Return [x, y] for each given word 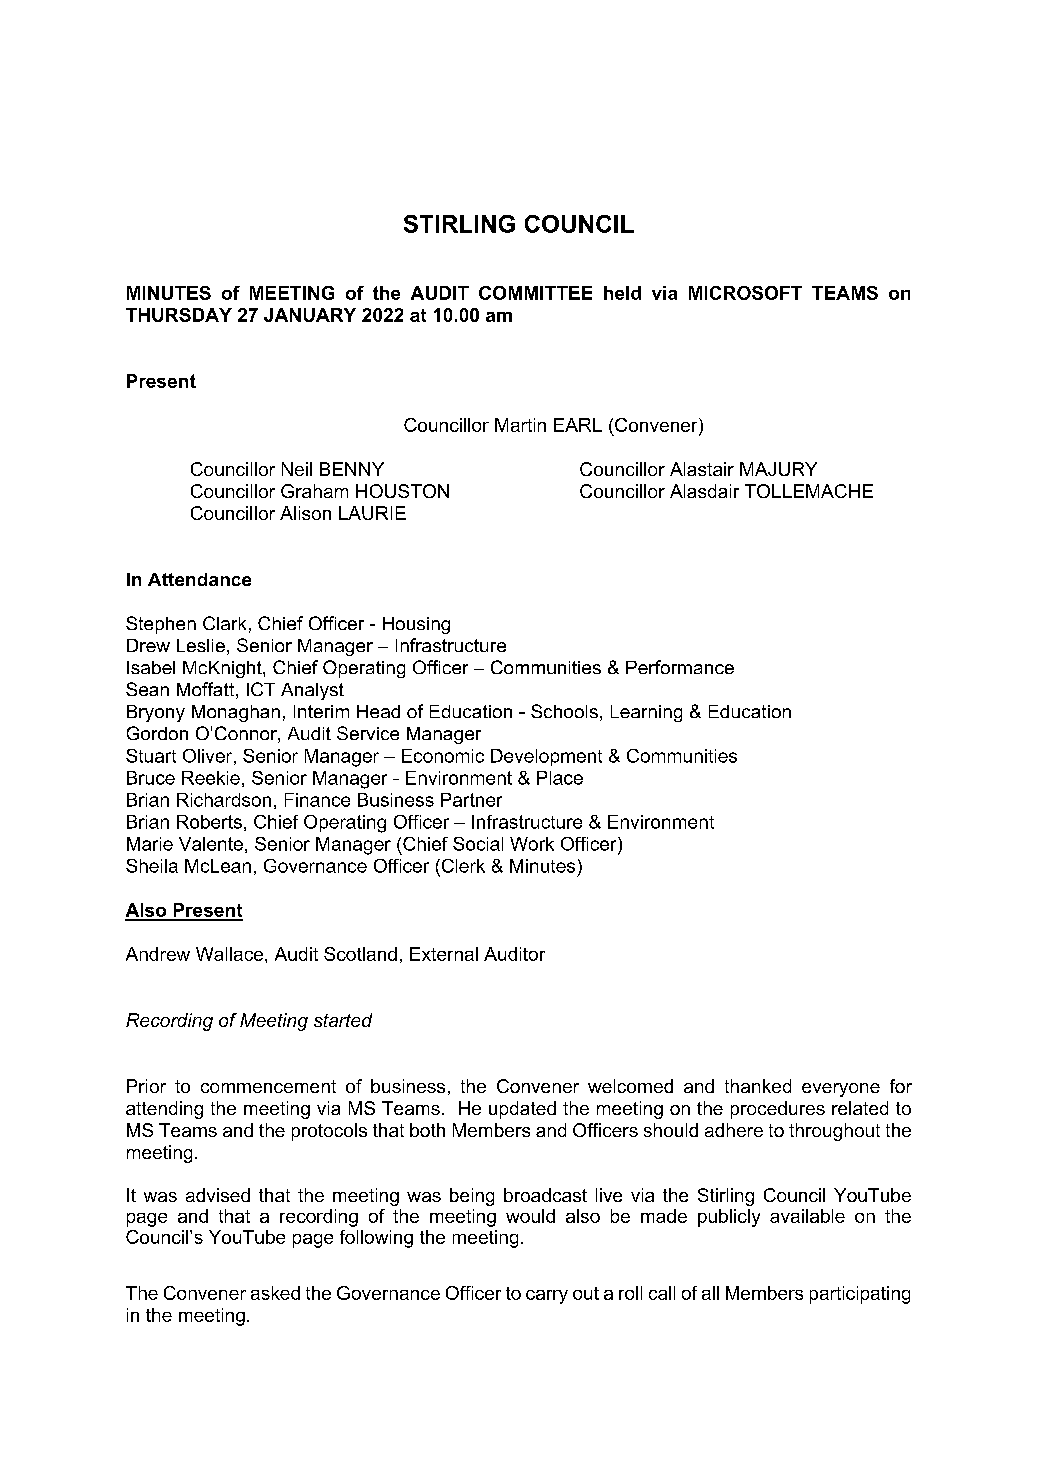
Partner [471, 800]
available [807, 1216]
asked [275, 1293]
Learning [646, 713]
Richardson [224, 800]
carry [547, 1297]
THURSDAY [179, 315]
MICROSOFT [745, 293]
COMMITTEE [535, 293]
